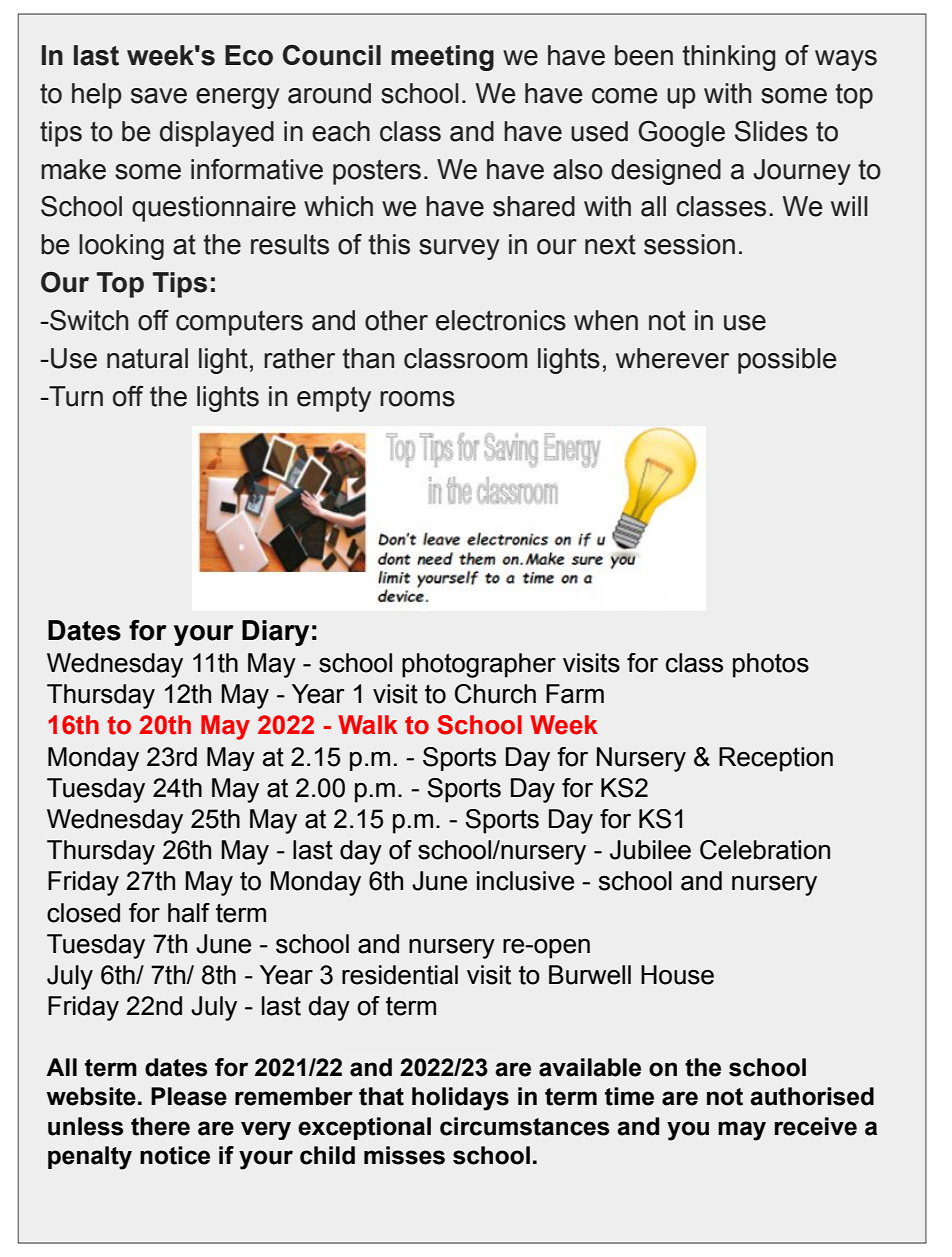 The height and width of the screenshot is (1257, 952). I want to click on Reception, so click(776, 759).
